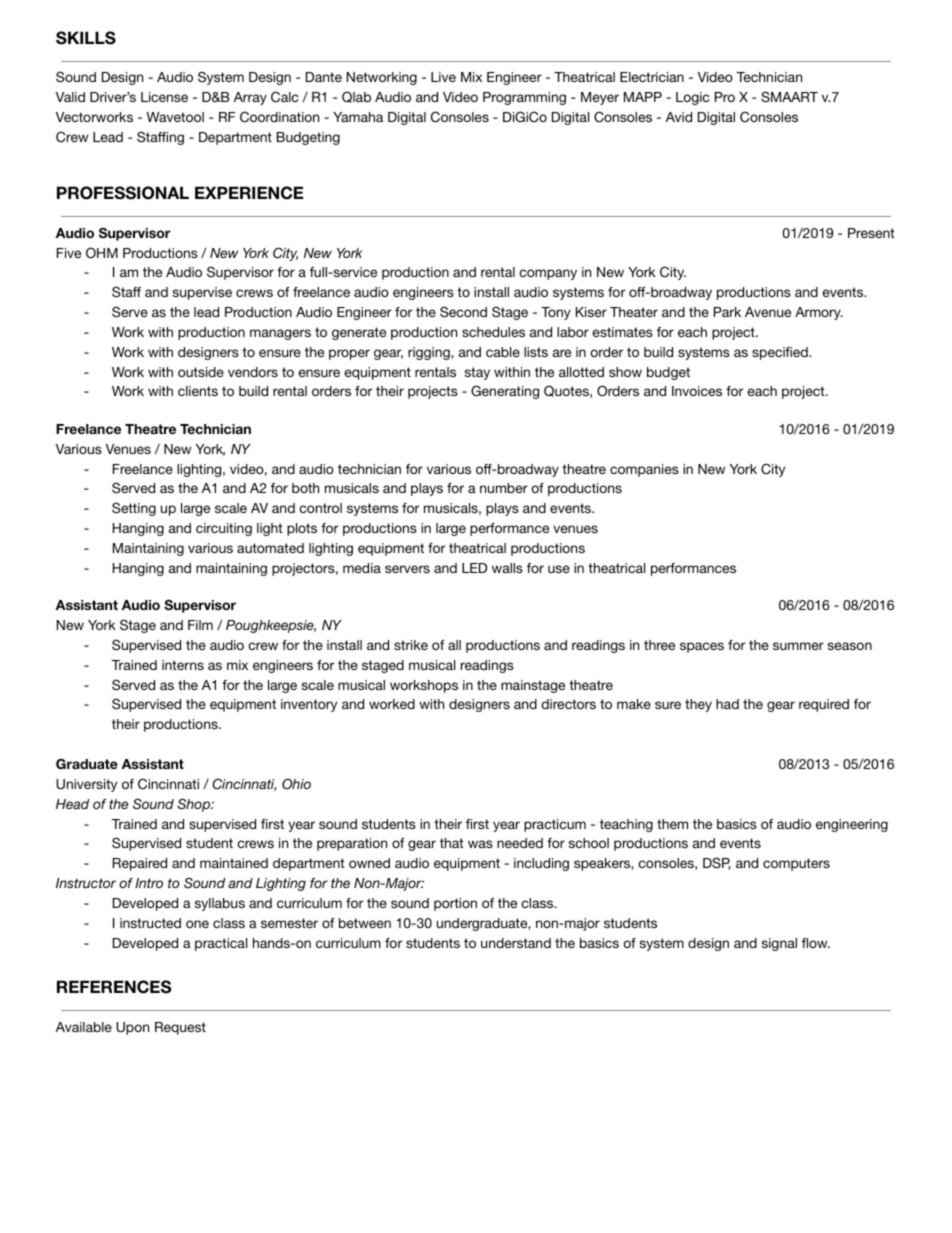 The image size is (952, 1233). Describe the element at coordinates (443, 77) in the document. I see `Live` at that location.
